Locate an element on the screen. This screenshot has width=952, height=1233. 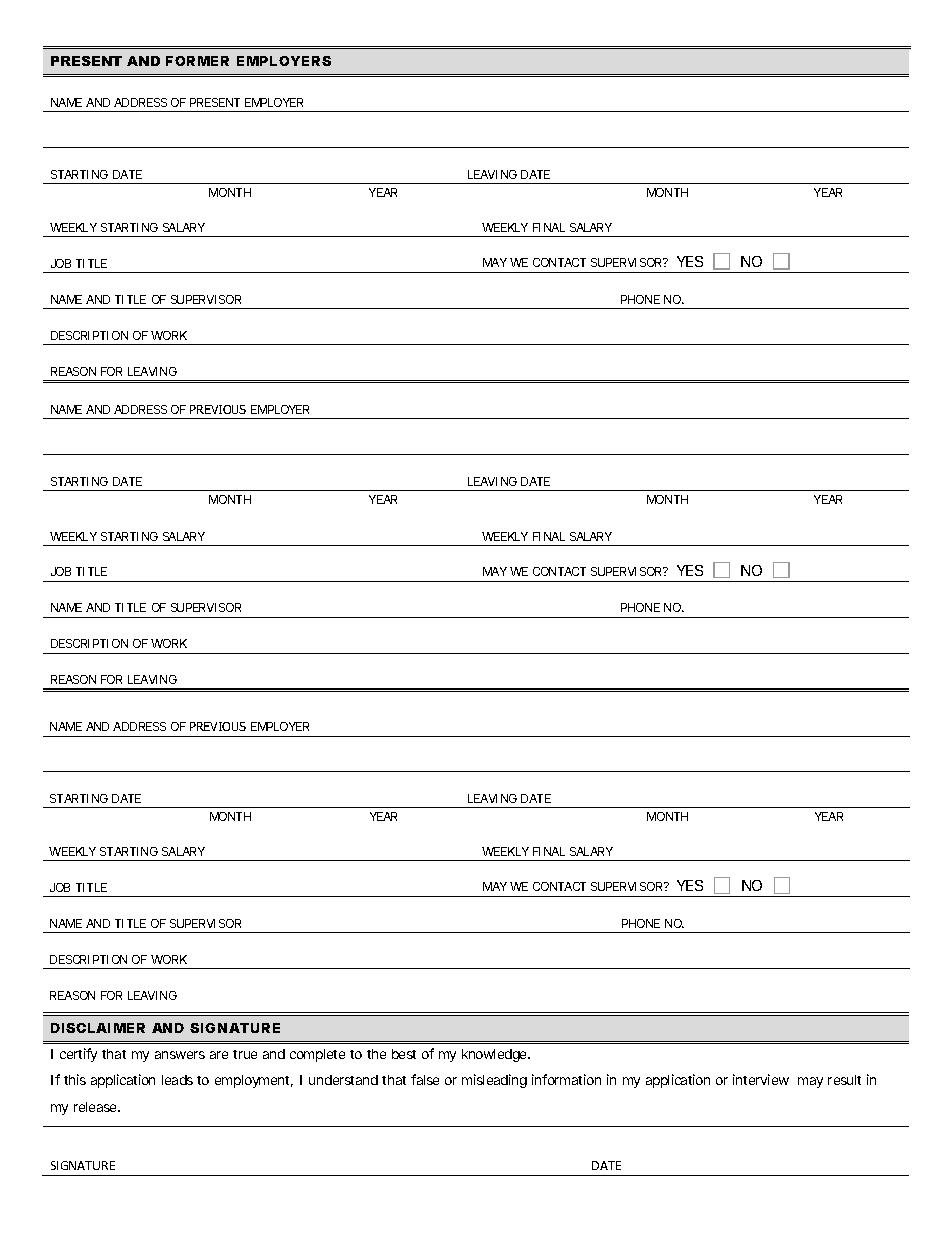
complete is located at coordinates (317, 1055).
